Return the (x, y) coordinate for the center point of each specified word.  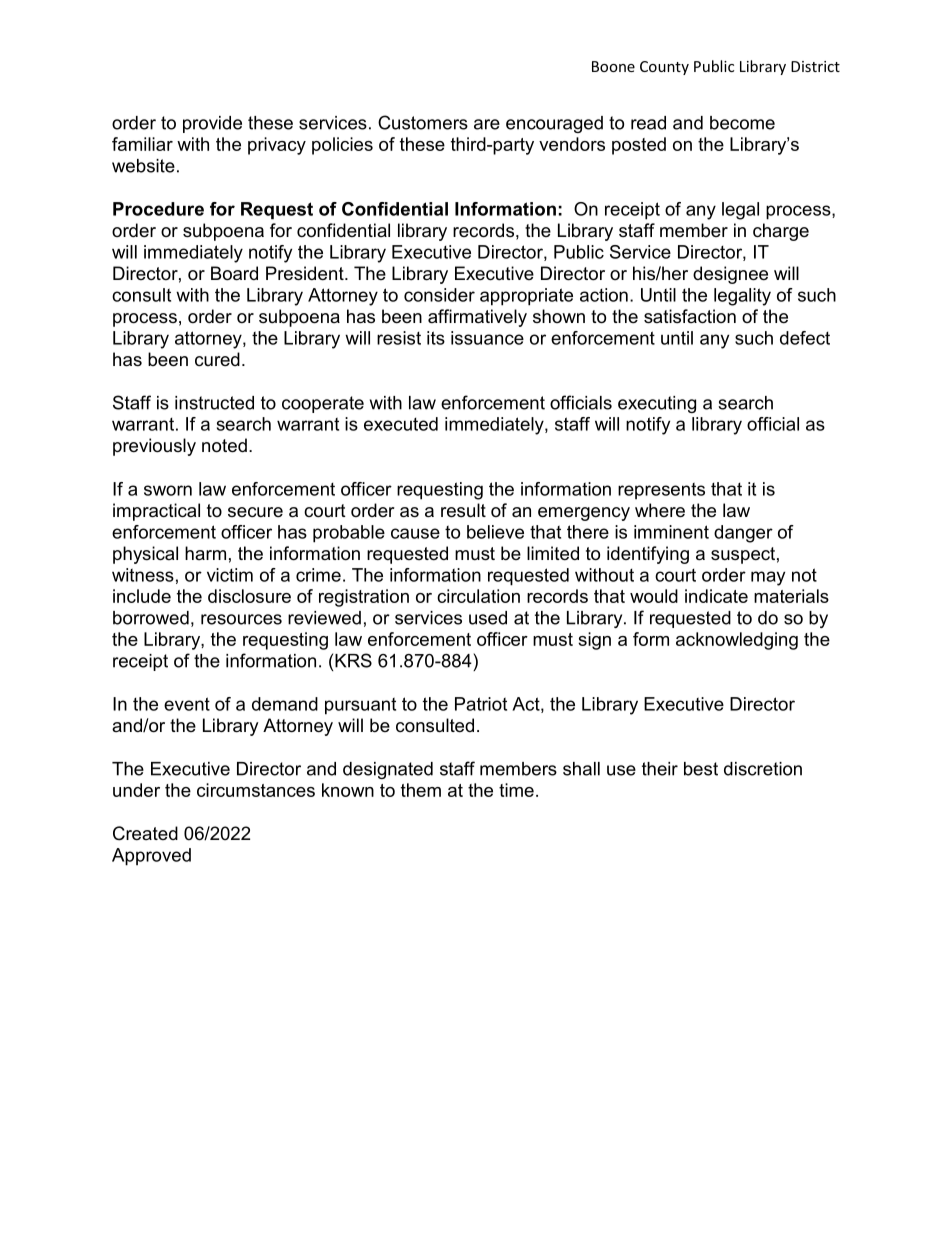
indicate (716, 596)
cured (217, 359)
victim (230, 575)
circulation (478, 596)
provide (212, 124)
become (742, 123)
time (516, 790)
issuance (487, 338)
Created (145, 833)
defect (805, 338)
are (487, 124)
